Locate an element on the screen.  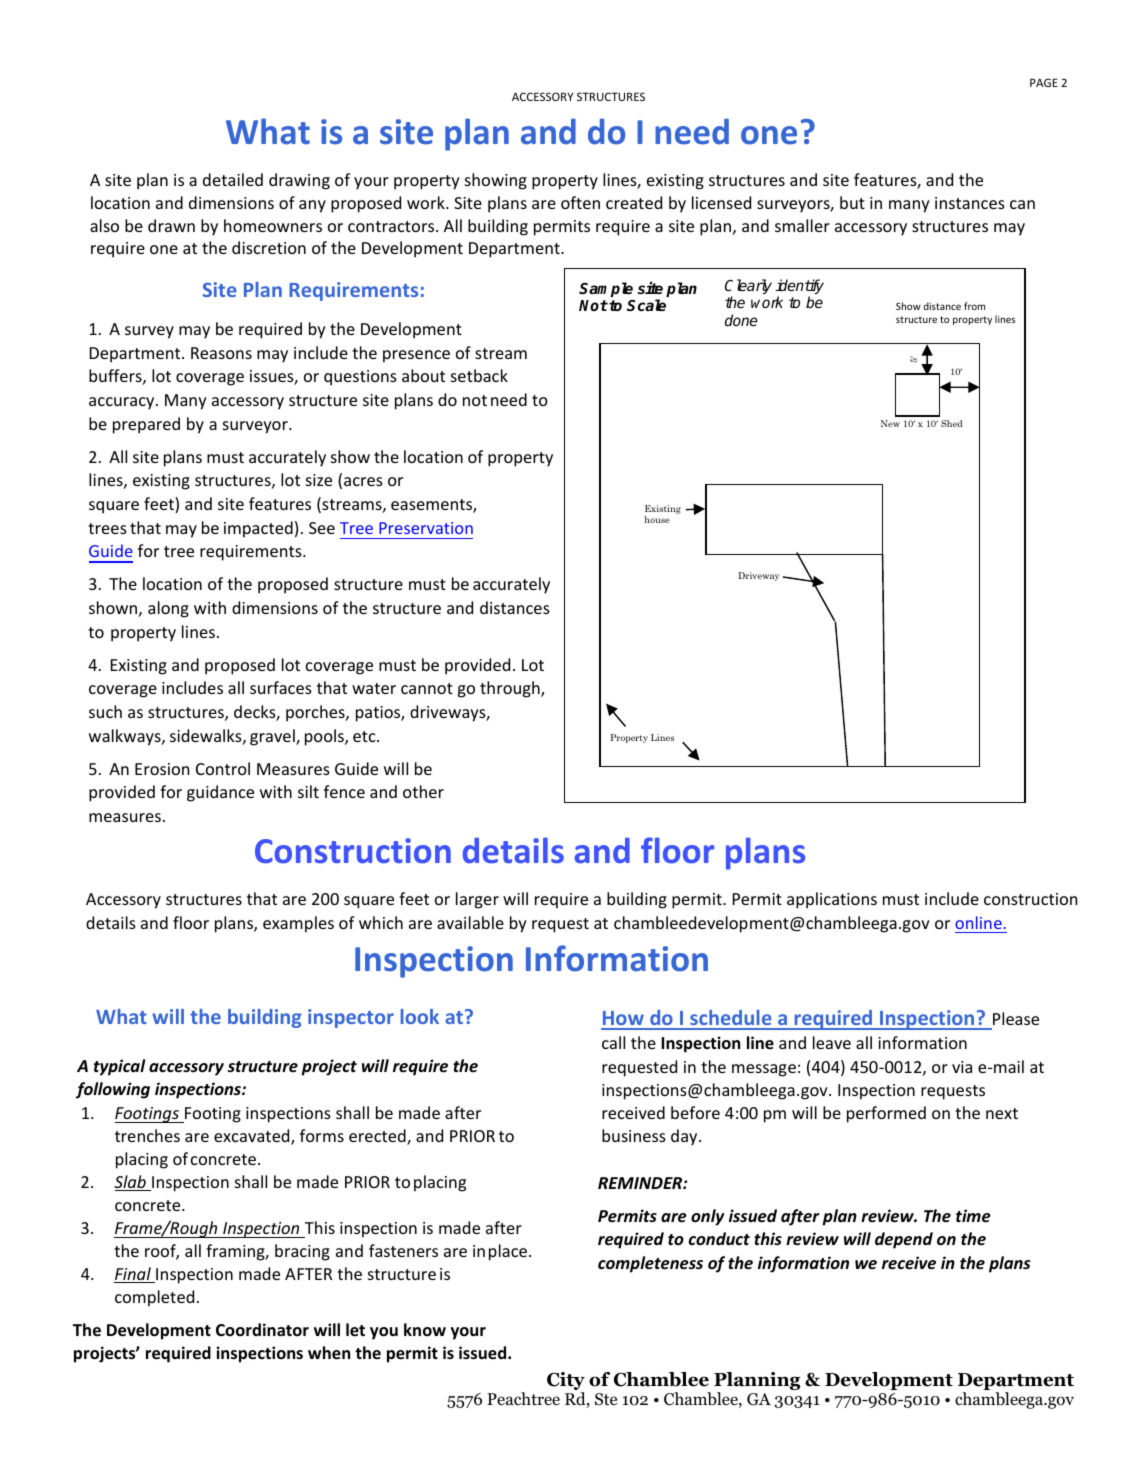
cannot is located at coordinates (427, 688).
